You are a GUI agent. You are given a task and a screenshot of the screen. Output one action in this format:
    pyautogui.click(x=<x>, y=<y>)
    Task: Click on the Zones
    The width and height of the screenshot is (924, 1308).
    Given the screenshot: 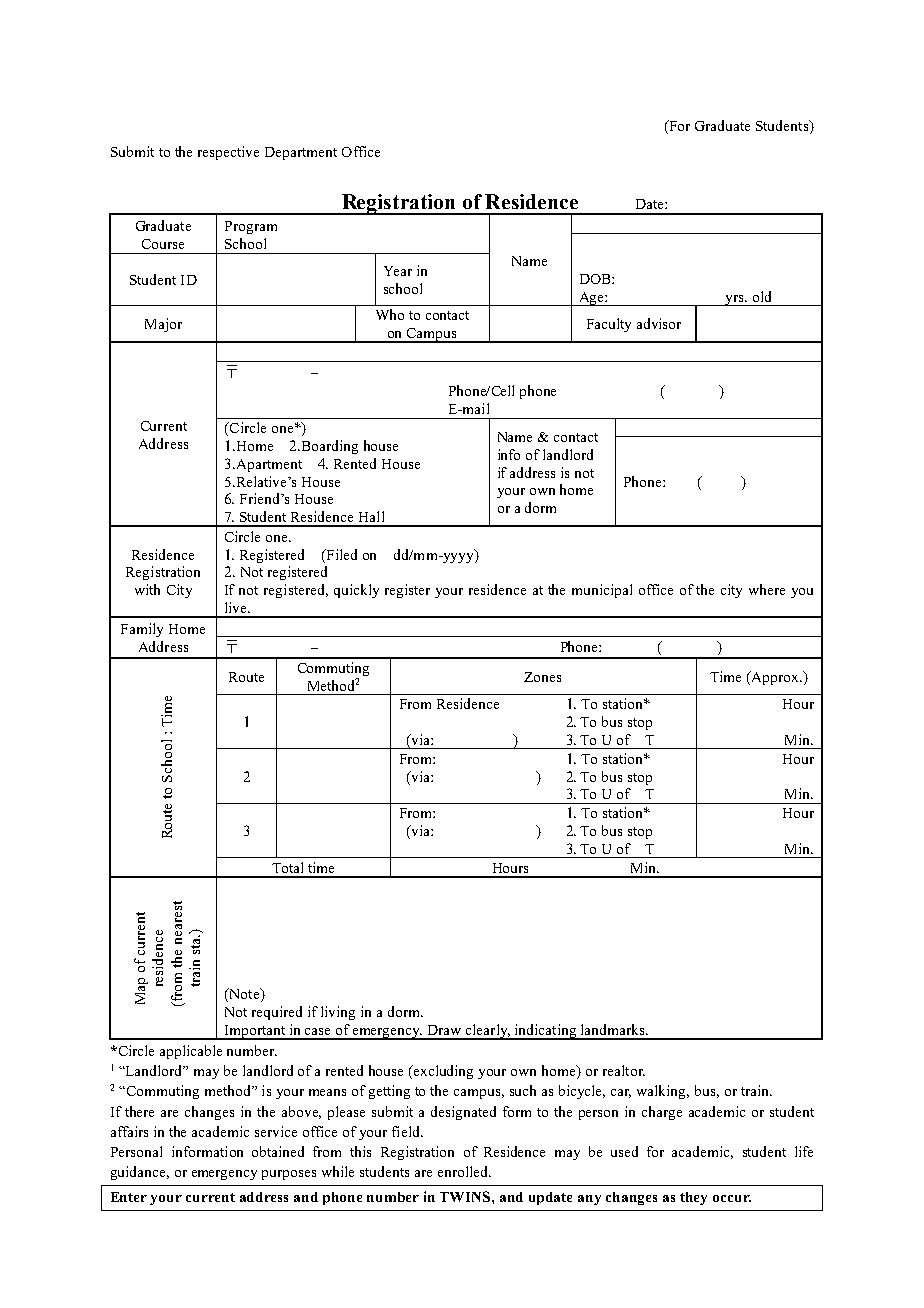 What is the action you would take?
    pyautogui.click(x=542, y=677)
